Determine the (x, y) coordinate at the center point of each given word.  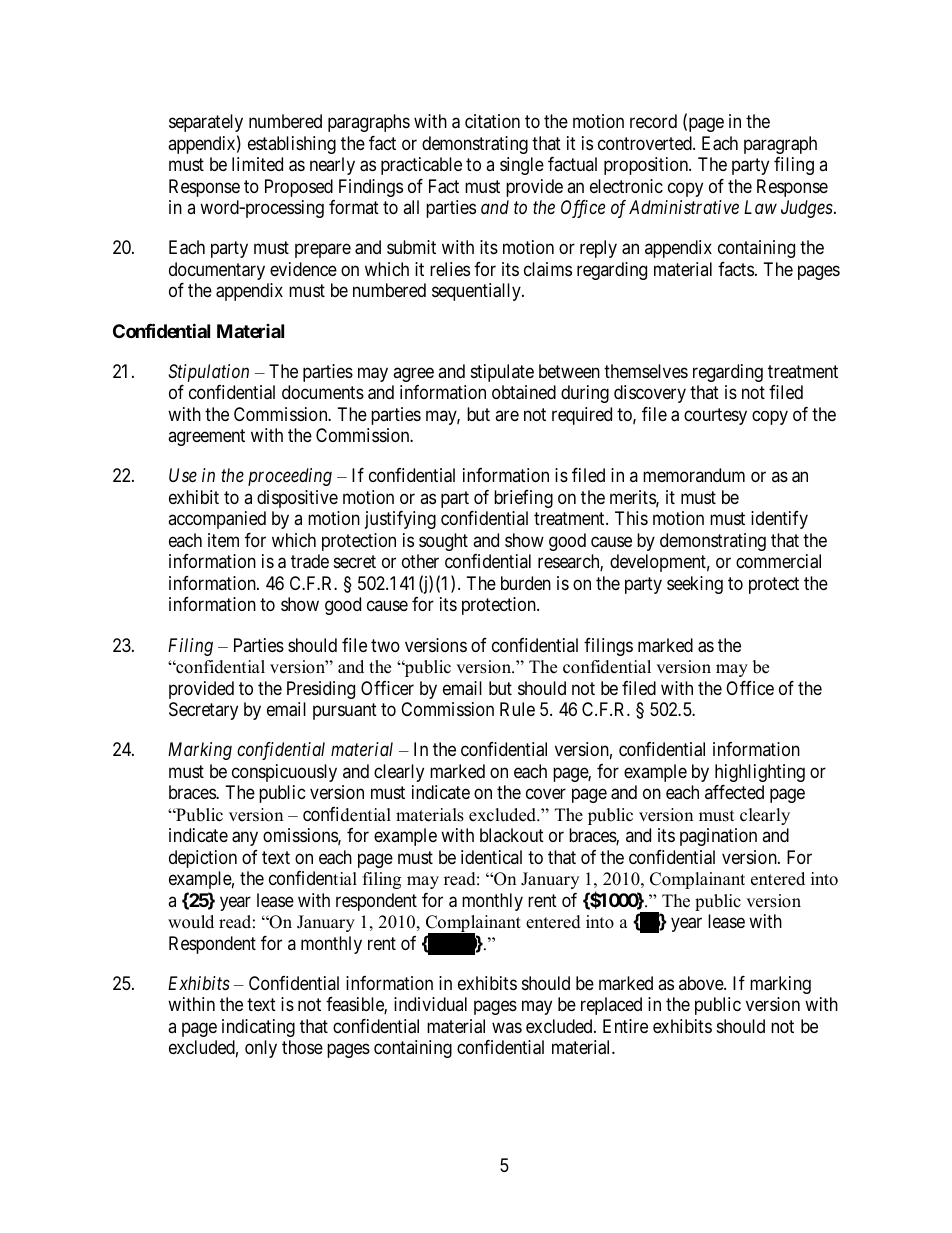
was (507, 1027)
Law (760, 207)
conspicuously (284, 773)
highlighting (760, 773)
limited (257, 164)
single (522, 166)
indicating (258, 1028)
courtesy (715, 416)
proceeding (290, 477)
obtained (524, 392)
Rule (517, 709)
